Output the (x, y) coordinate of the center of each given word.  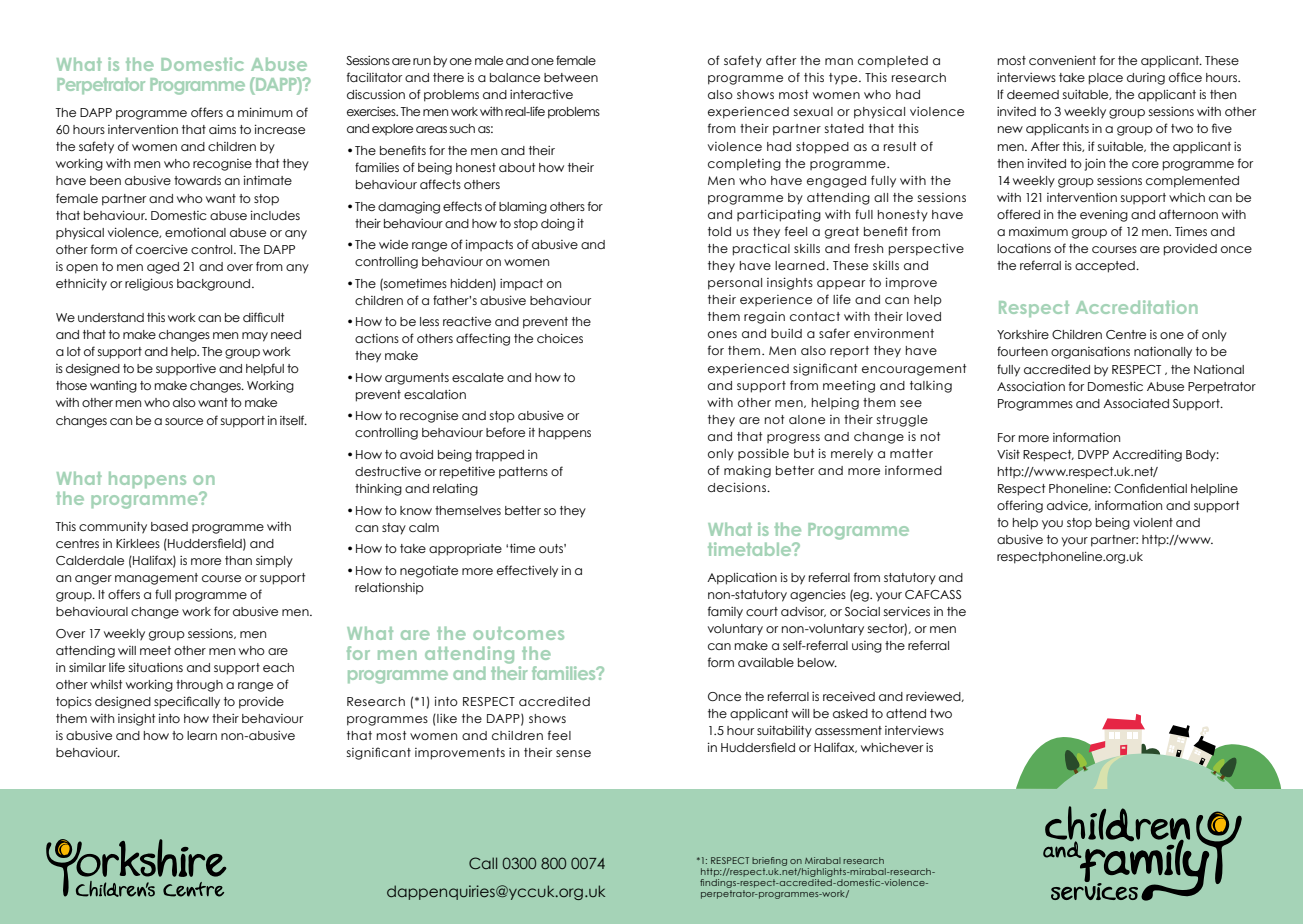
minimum (265, 112)
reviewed (934, 696)
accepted (1106, 267)
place (1106, 79)
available (766, 662)
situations (156, 667)
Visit (1008, 454)
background (215, 285)
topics (74, 702)
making (747, 472)
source (184, 421)
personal (735, 284)
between (571, 77)
